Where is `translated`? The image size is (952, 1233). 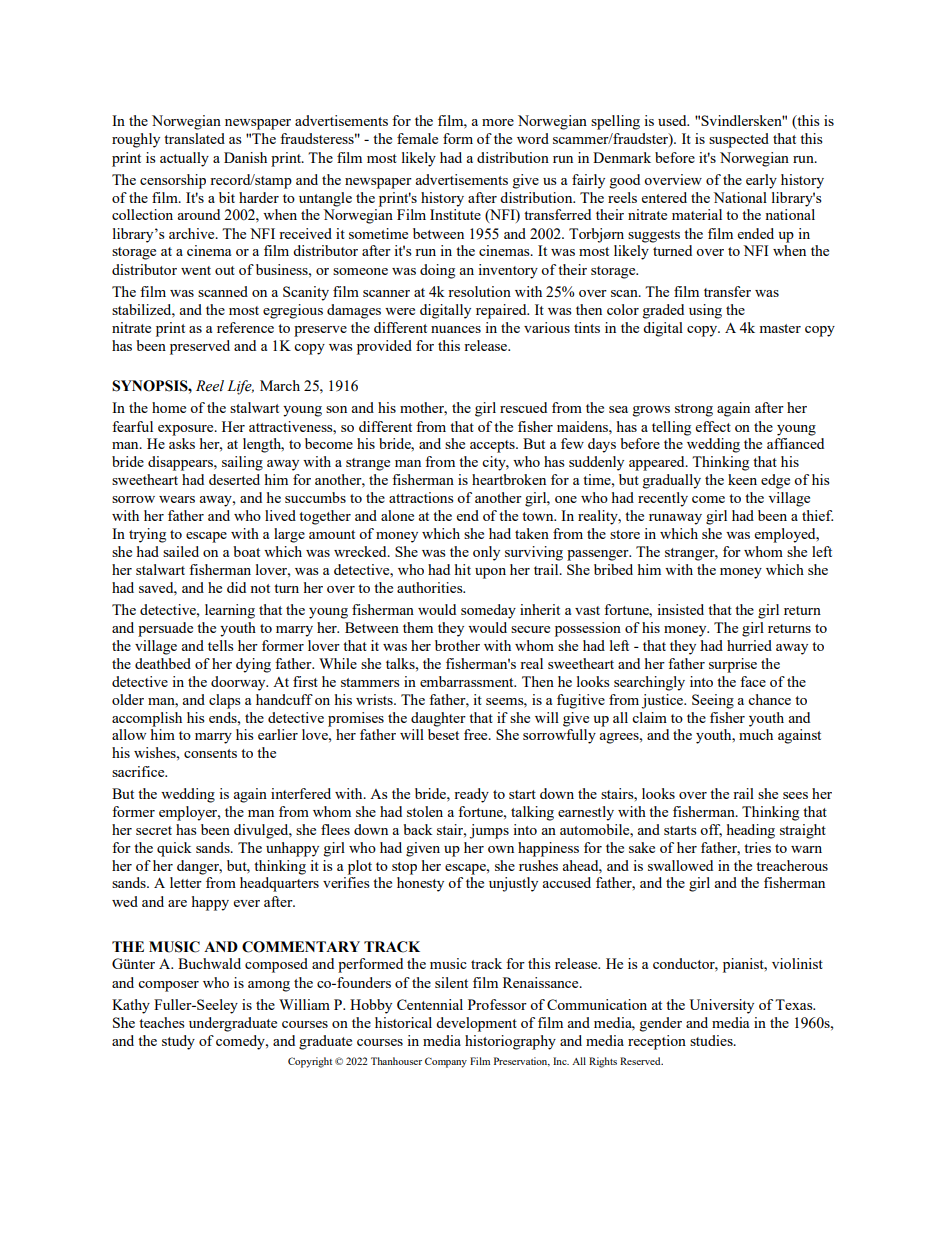
translated is located at coordinates (194, 138).
